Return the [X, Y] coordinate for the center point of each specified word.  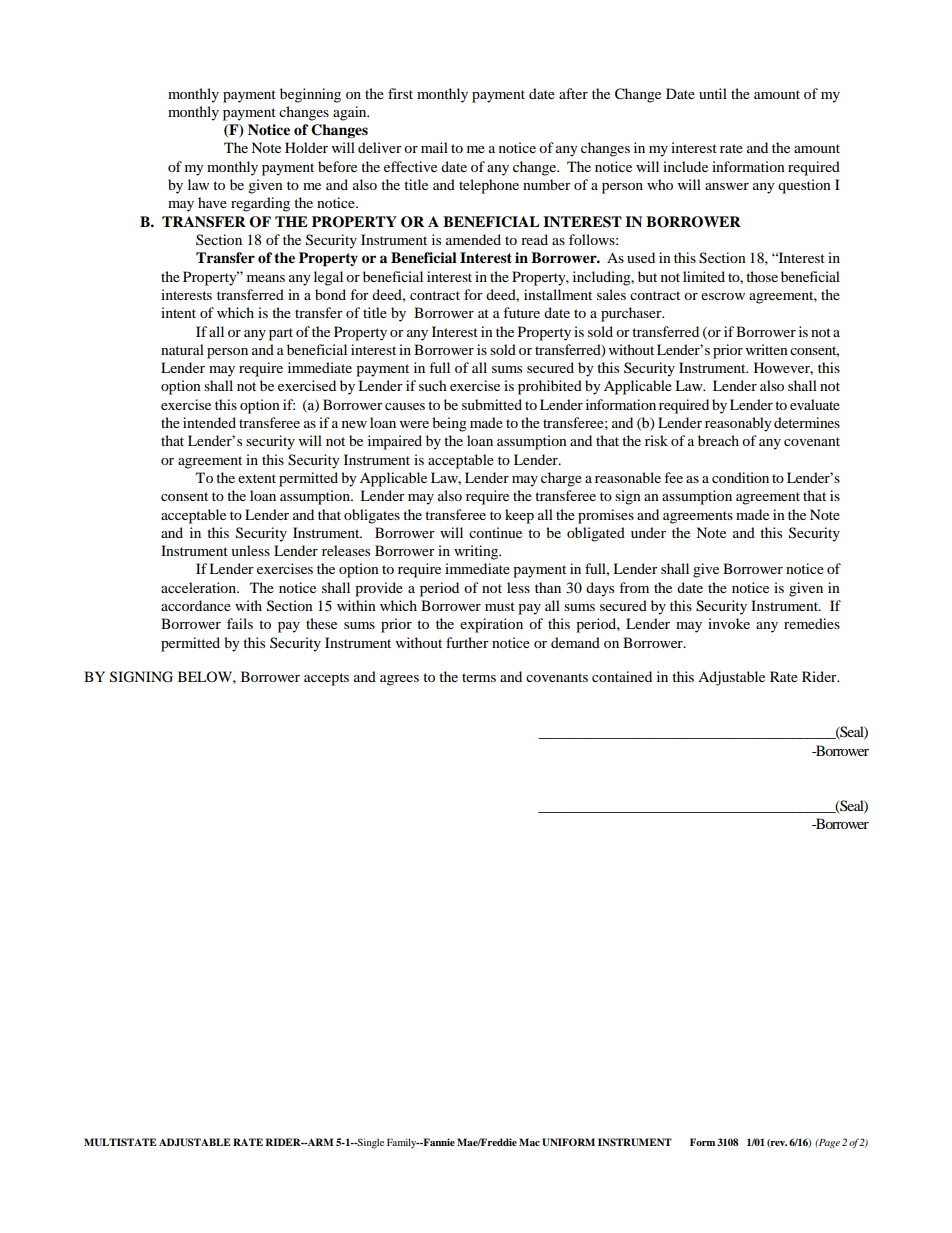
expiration [491, 625]
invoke [729, 623]
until [713, 93]
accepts [326, 679]
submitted [492, 404]
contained [622, 676]
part [281, 334]
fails [240, 623]
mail [434, 147]
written [767, 349]
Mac [529, 1142]
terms [479, 677]
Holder [306, 147]
